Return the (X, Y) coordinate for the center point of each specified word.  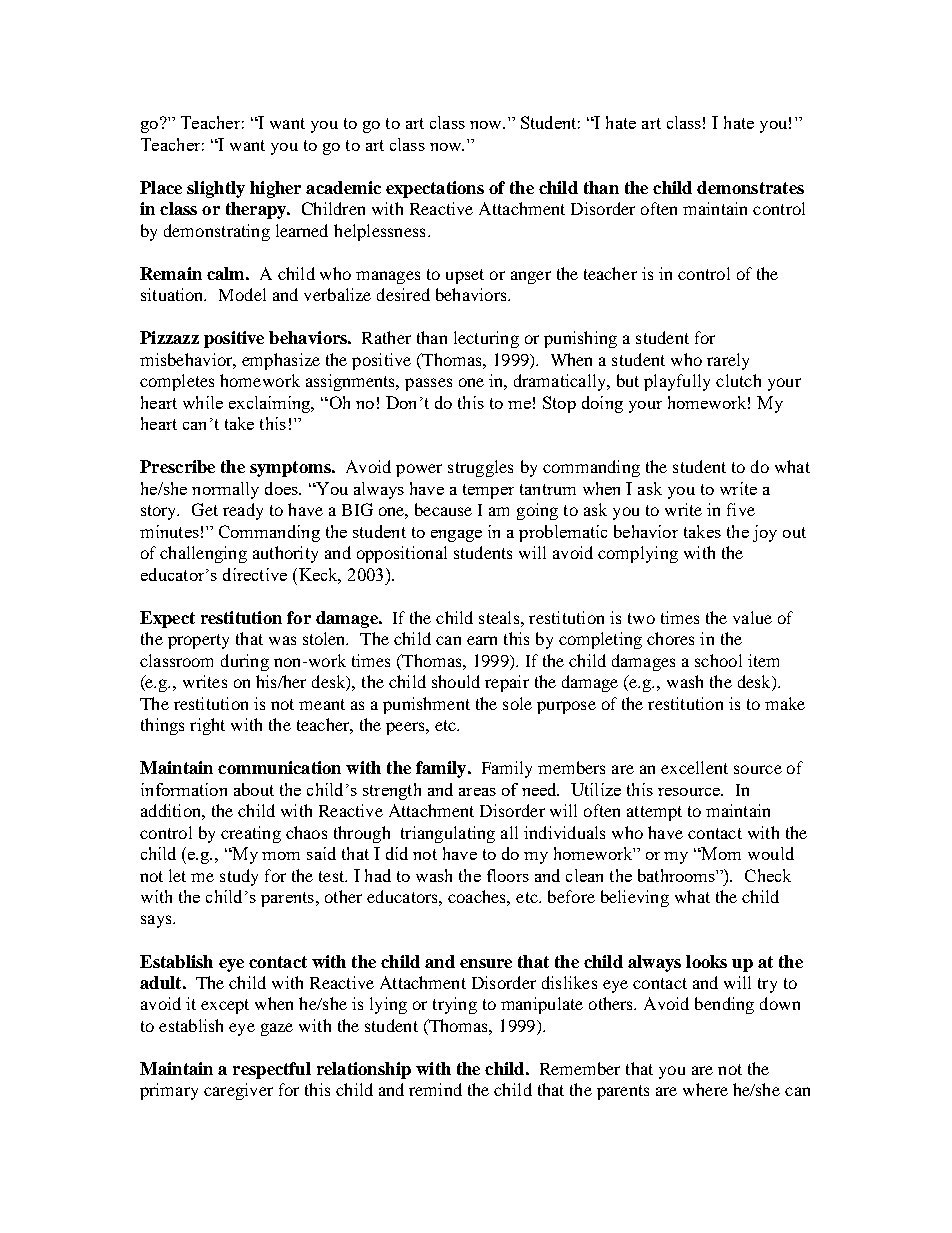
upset (465, 276)
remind (435, 1089)
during (245, 662)
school (718, 660)
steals (500, 617)
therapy (257, 210)
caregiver (238, 1091)
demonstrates (750, 187)
